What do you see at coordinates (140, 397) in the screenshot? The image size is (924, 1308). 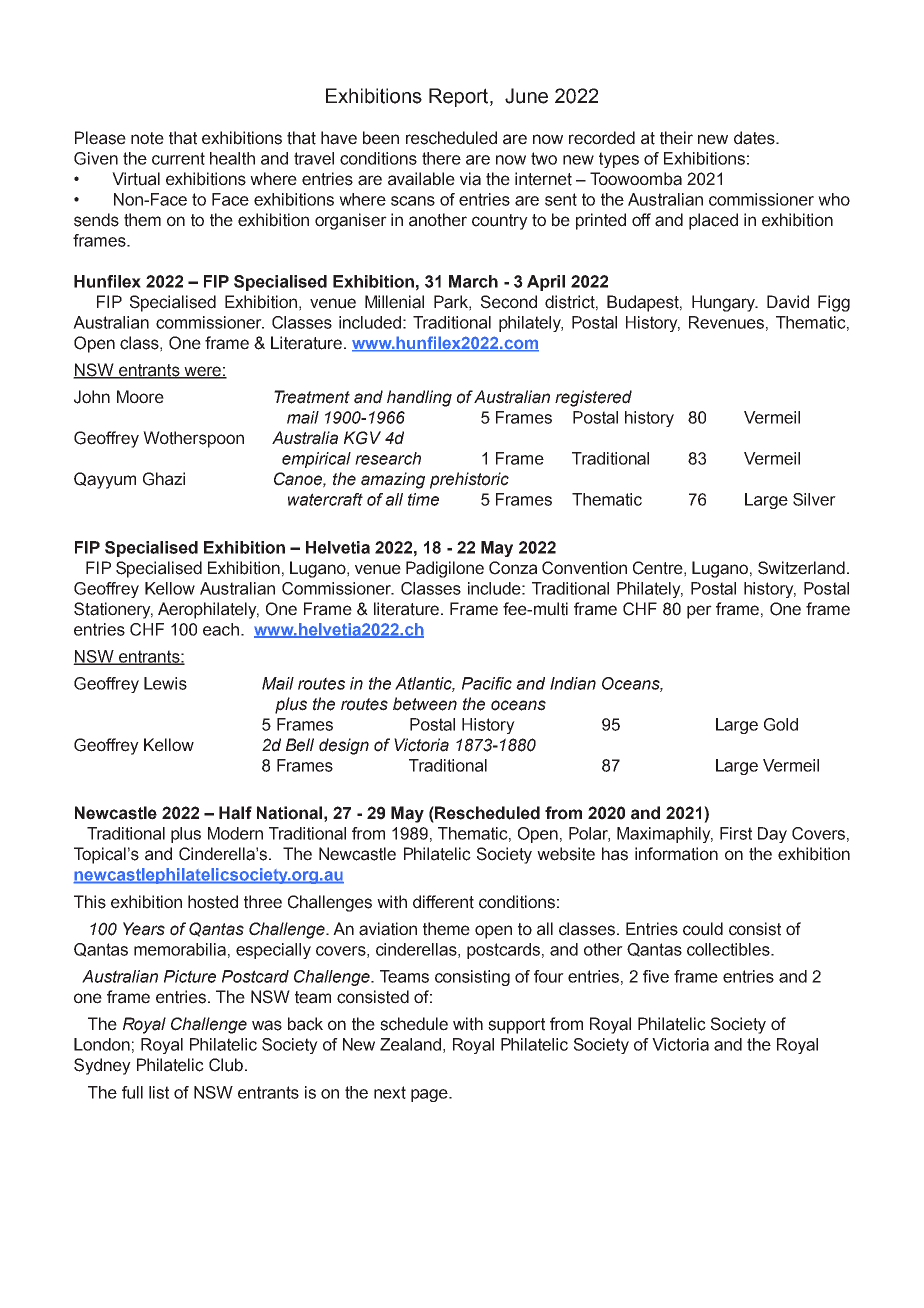 I see `Moore` at bounding box center [140, 397].
